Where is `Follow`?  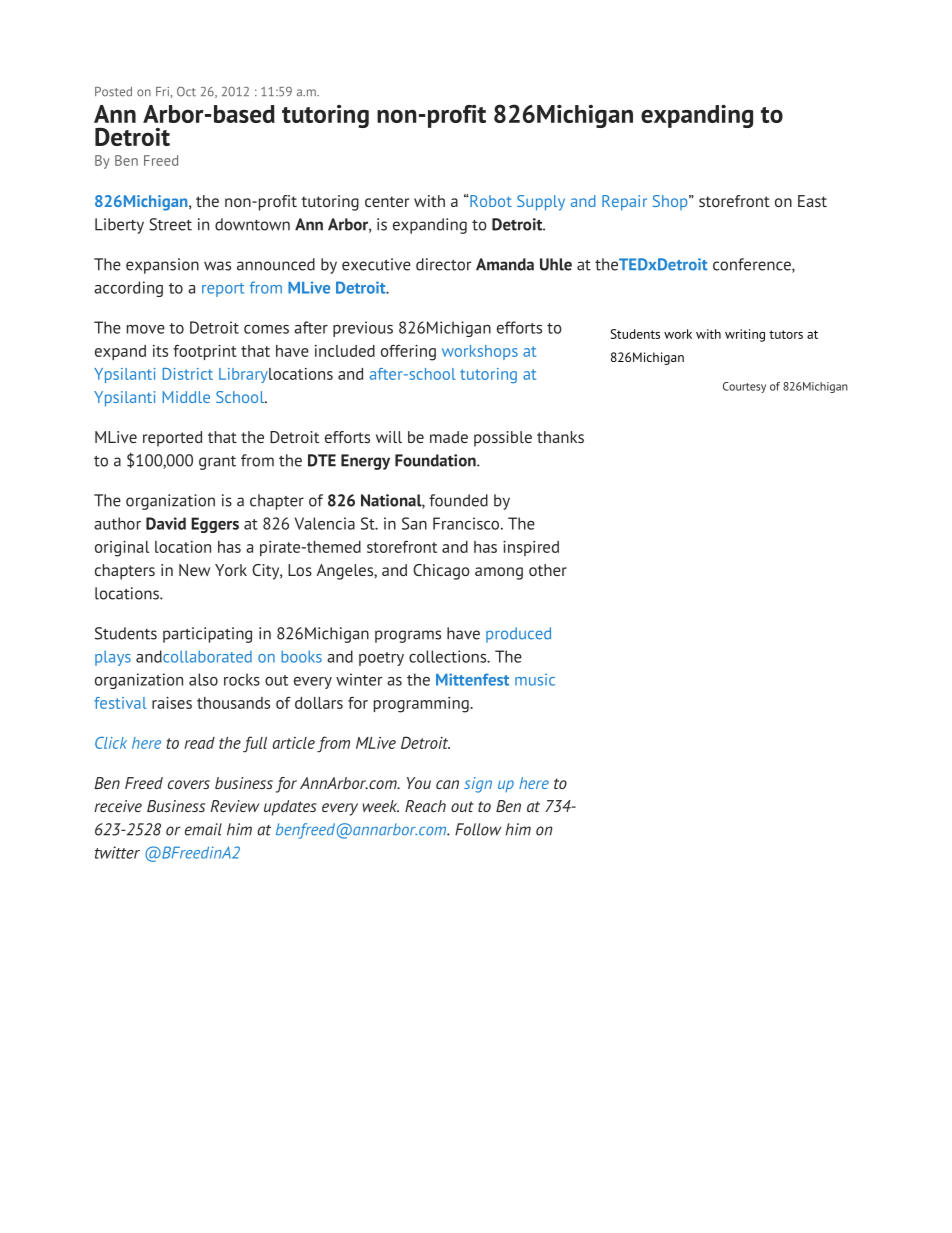
Follow is located at coordinates (478, 829).
